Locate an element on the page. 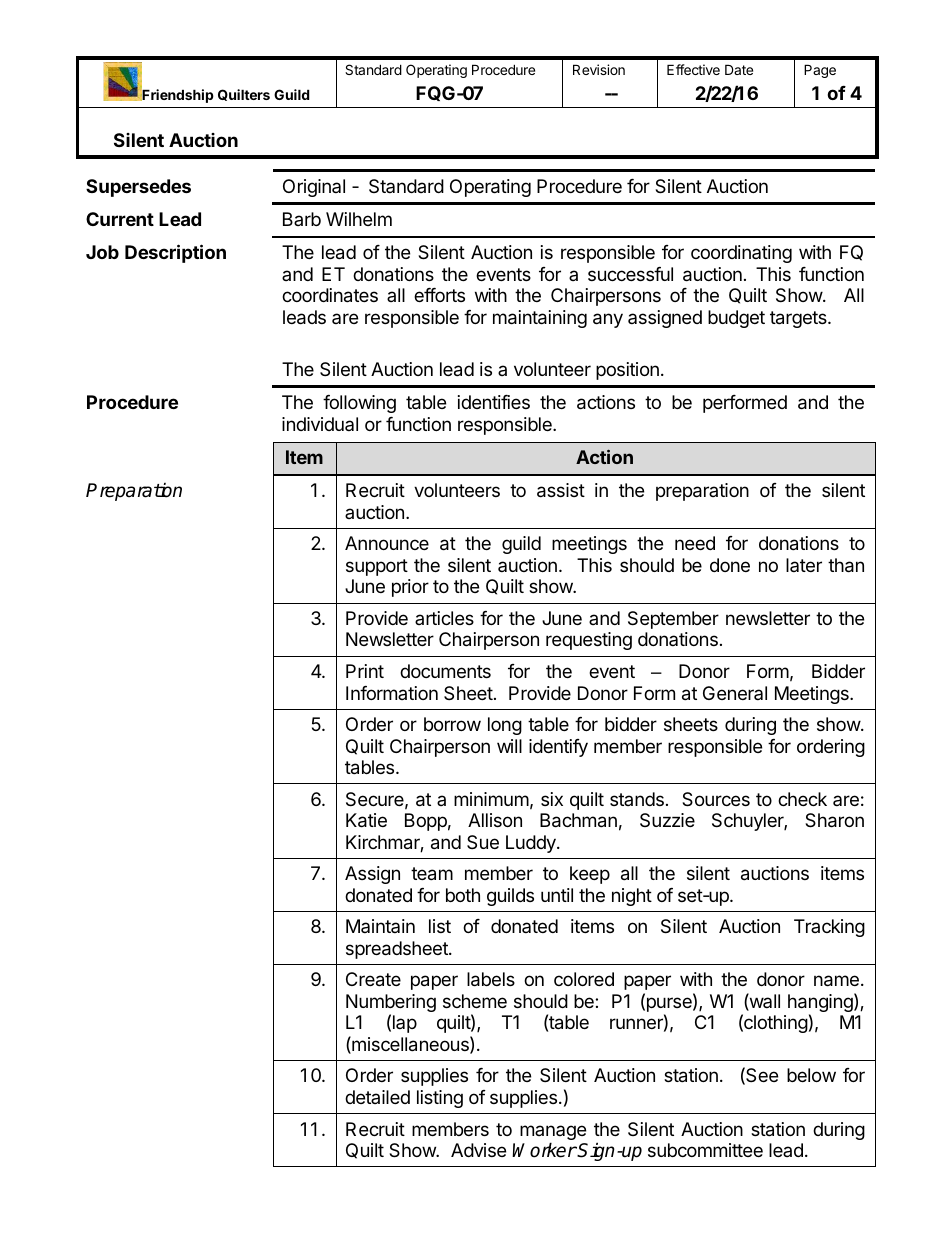 This page has width=952, height=1233. Description is located at coordinates (175, 253).
